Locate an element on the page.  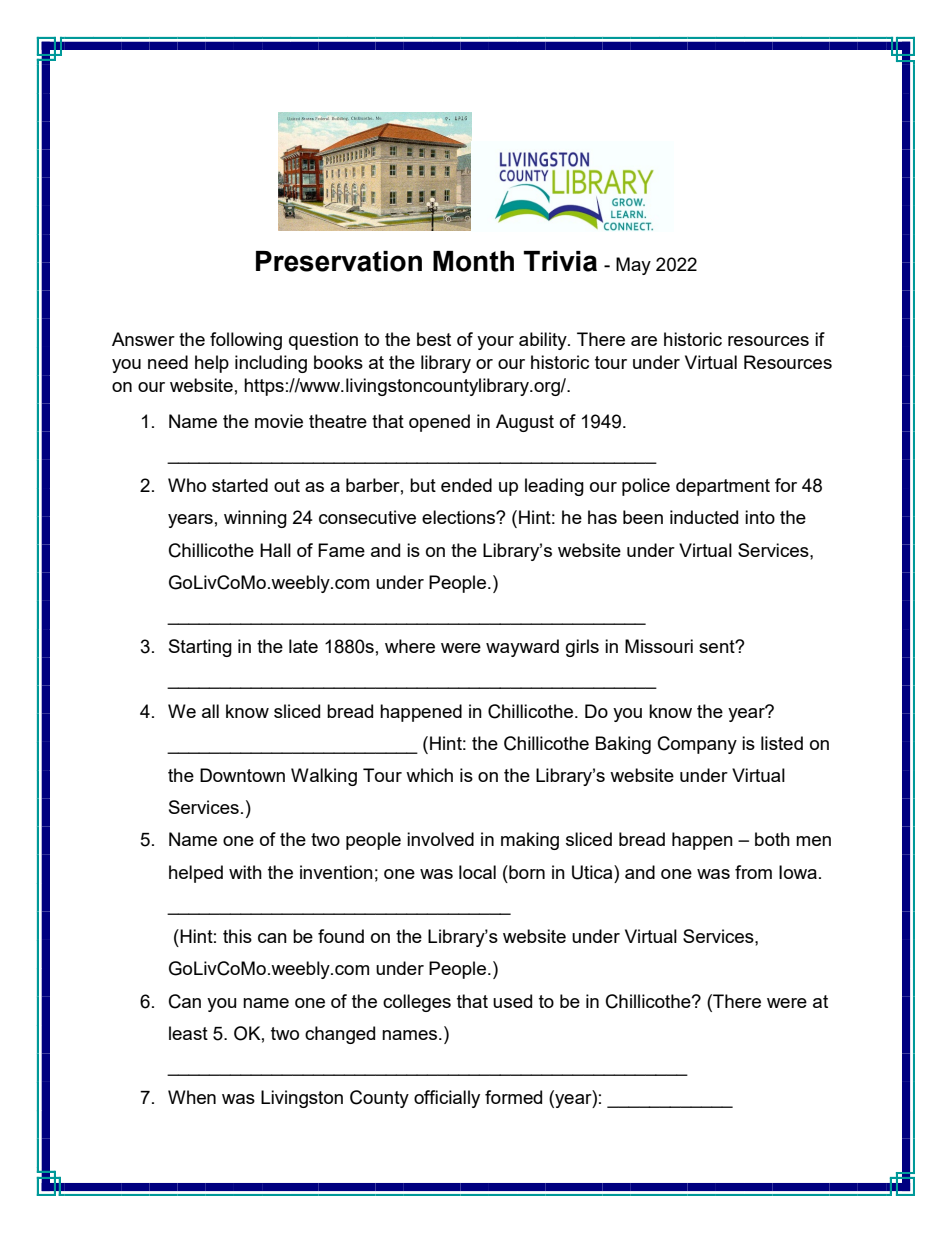
Missouri is located at coordinates (659, 646).
